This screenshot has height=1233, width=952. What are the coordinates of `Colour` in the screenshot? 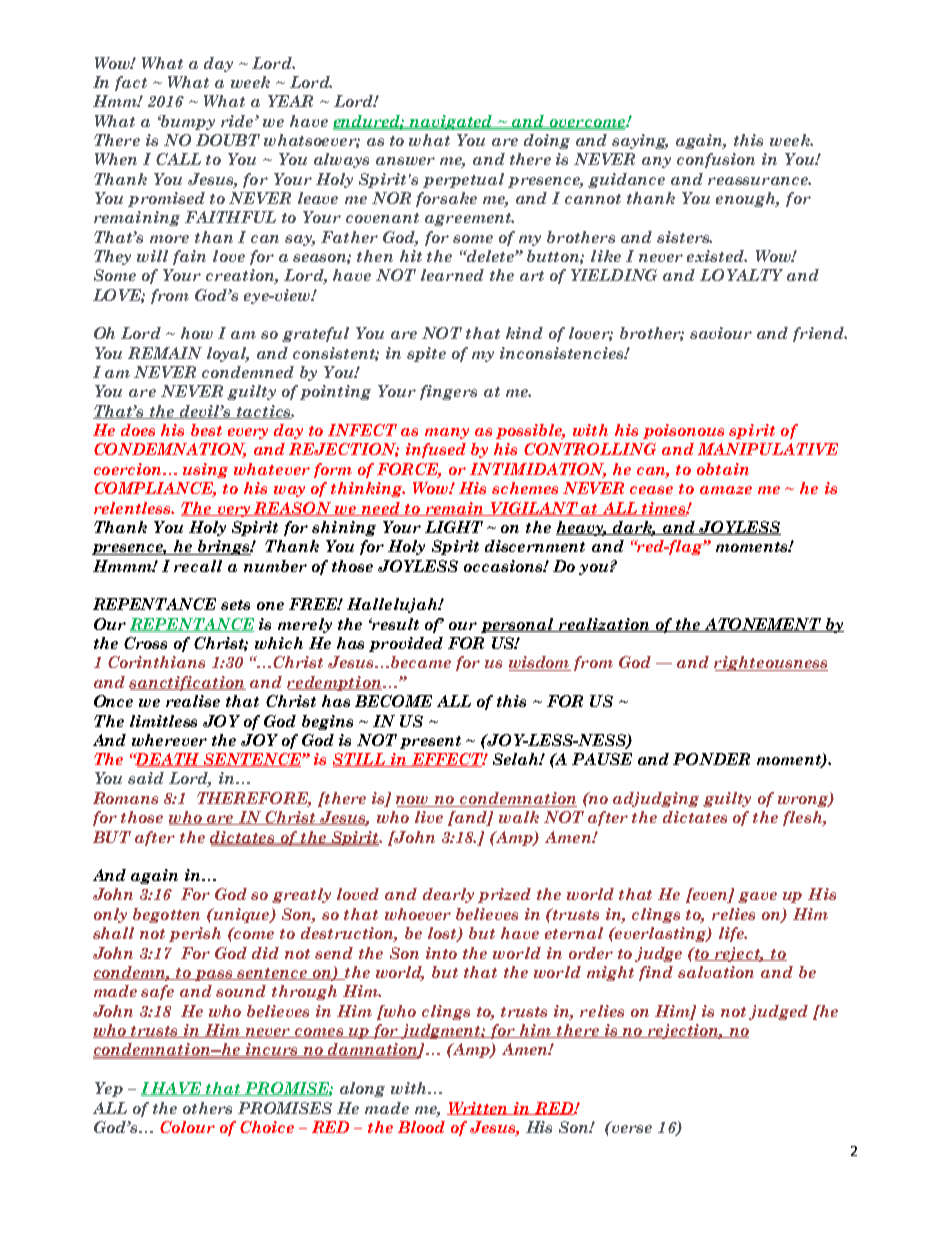 It's located at (187, 1127).
